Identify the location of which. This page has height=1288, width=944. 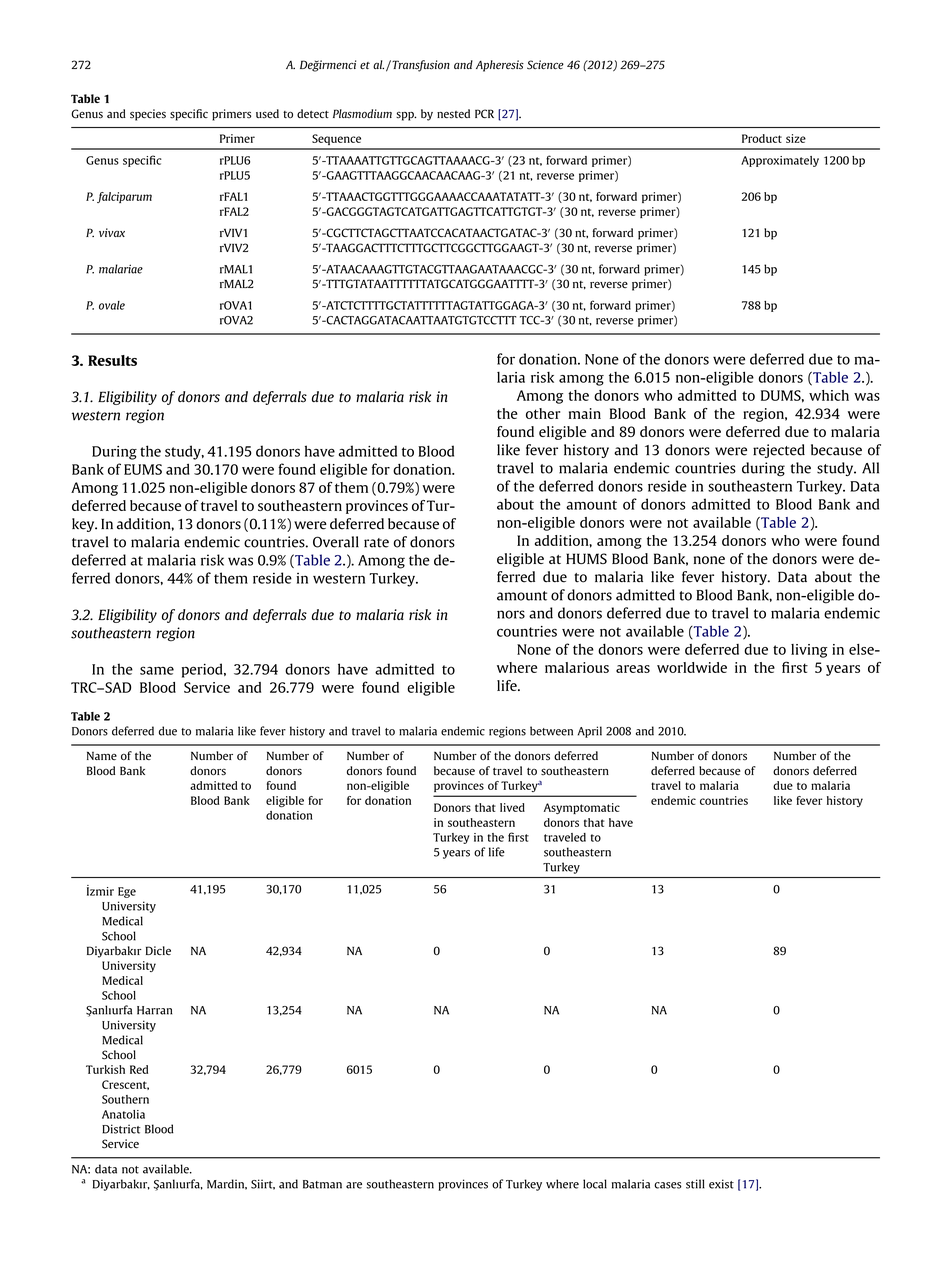
(829, 395).
